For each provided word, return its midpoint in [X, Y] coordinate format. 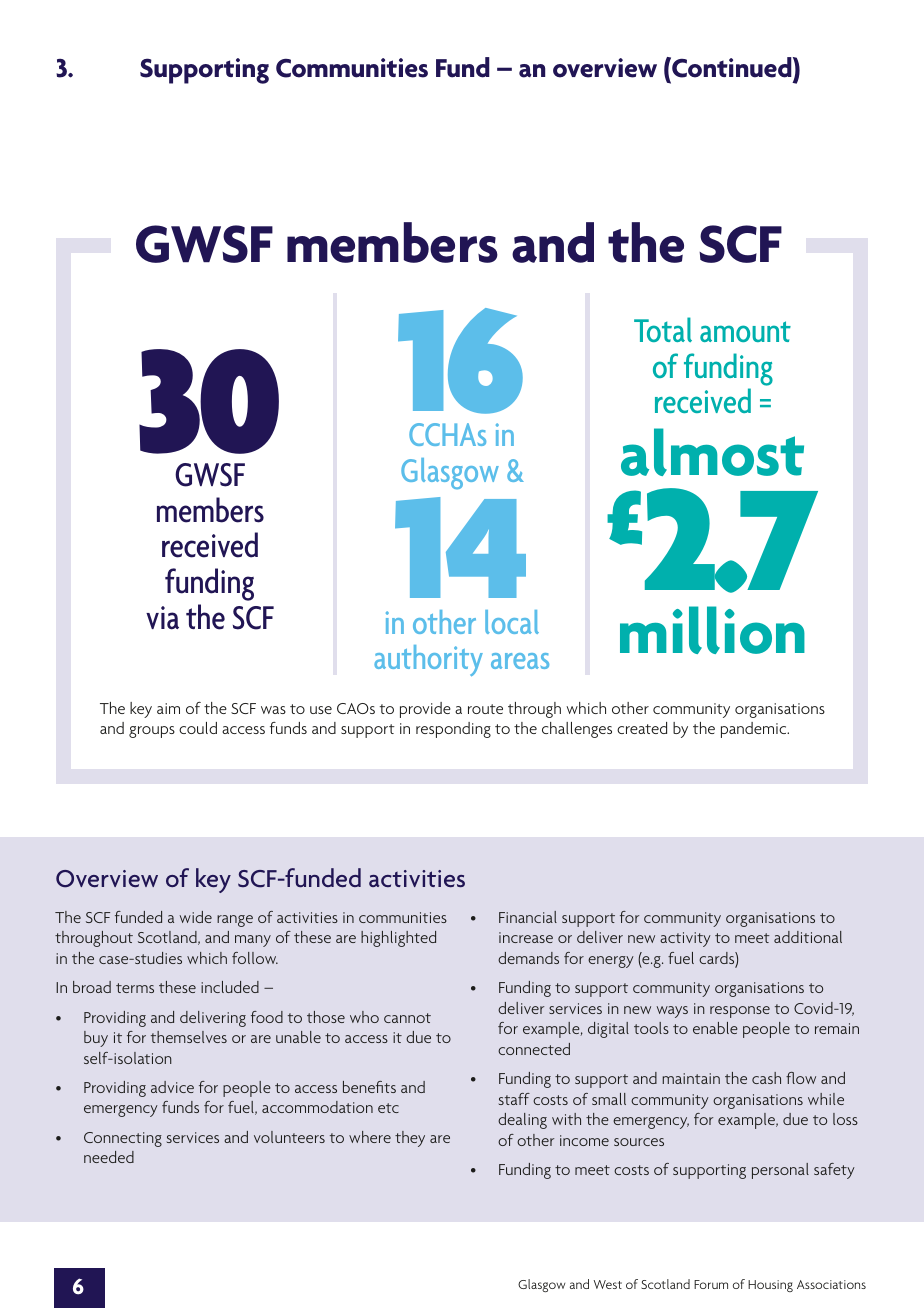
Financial [528, 917]
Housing [770, 1286]
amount [745, 331]
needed [109, 1157]
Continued [732, 67]
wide [196, 917]
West [608, 1284]
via [162, 618]
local [512, 622]
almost [712, 452]
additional [808, 937]
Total [663, 329]
